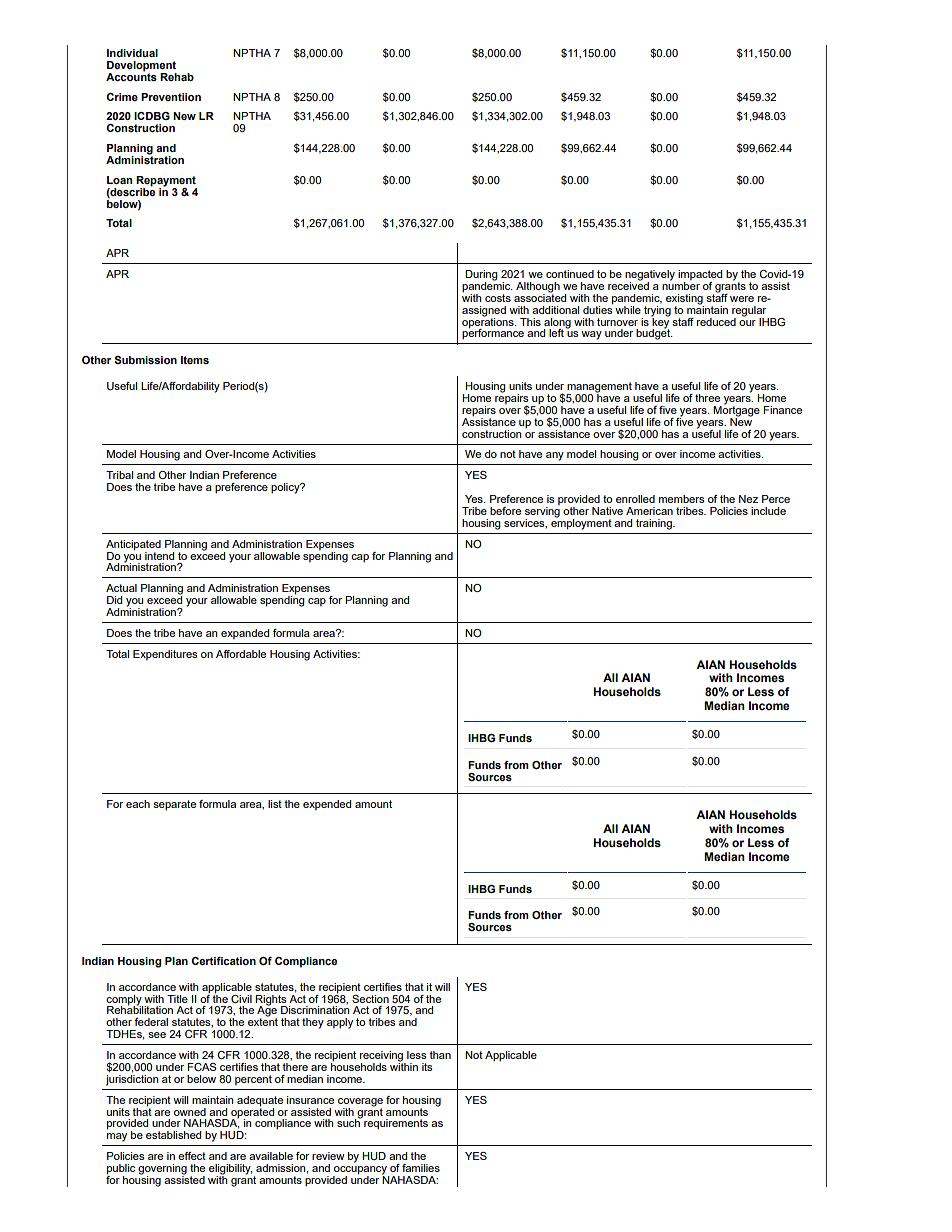  Describe the element at coordinates (481, 276) in the image. I see `During` at that location.
